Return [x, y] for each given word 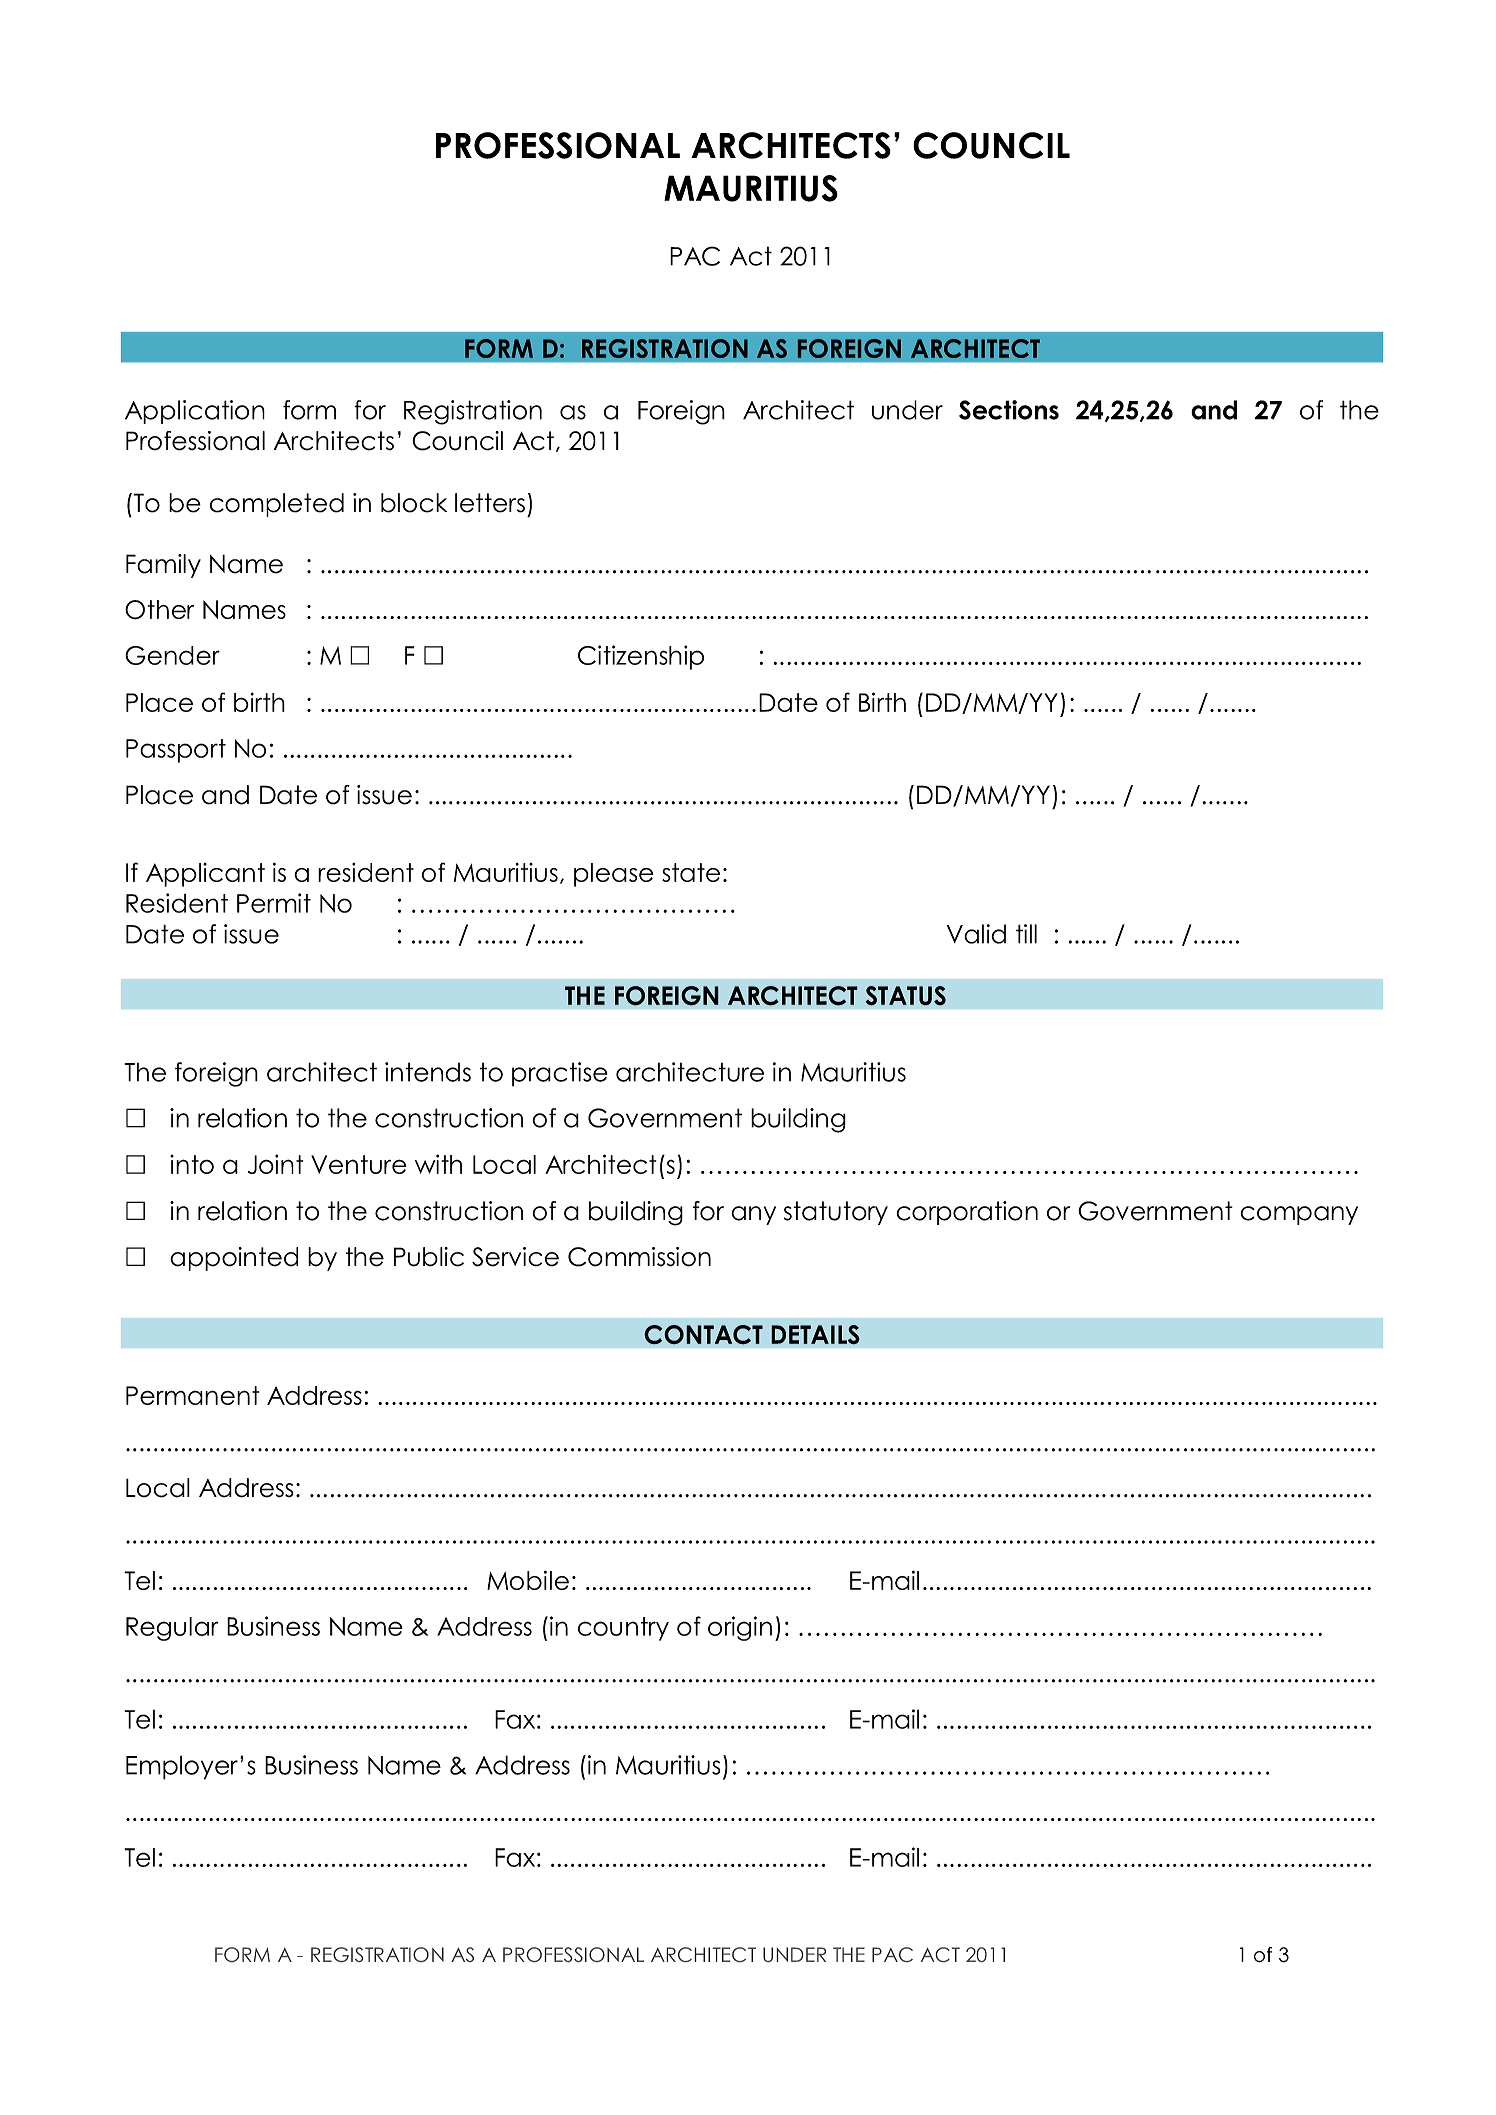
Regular [172, 1629]
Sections [1009, 410]
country [623, 1629]
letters [490, 503]
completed [277, 505]
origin [740, 1628]
